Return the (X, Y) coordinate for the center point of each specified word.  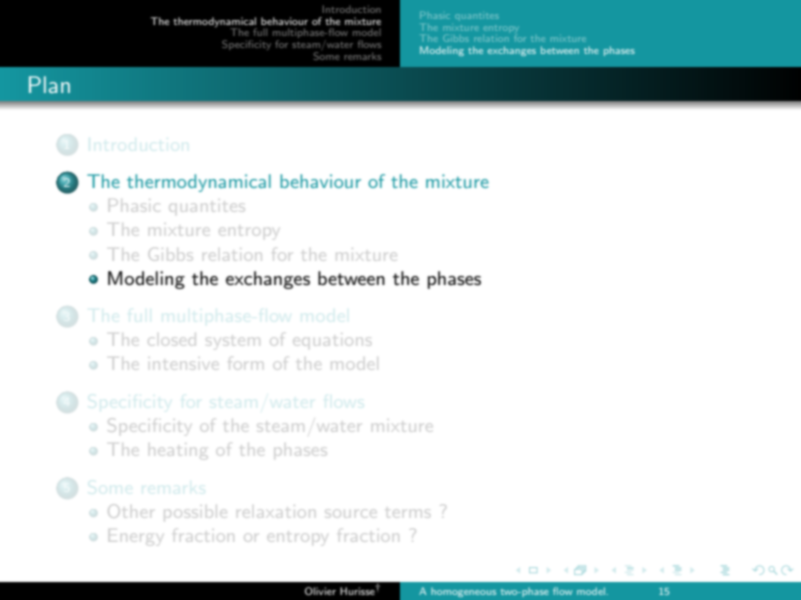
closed (171, 341)
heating (177, 451)
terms (408, 513)
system (233, 343)
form (246, 365)
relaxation (276, 511)
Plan (49, 84)
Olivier (320, 591)
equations (331, 339)
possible (195, 515)
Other (130, 511)
